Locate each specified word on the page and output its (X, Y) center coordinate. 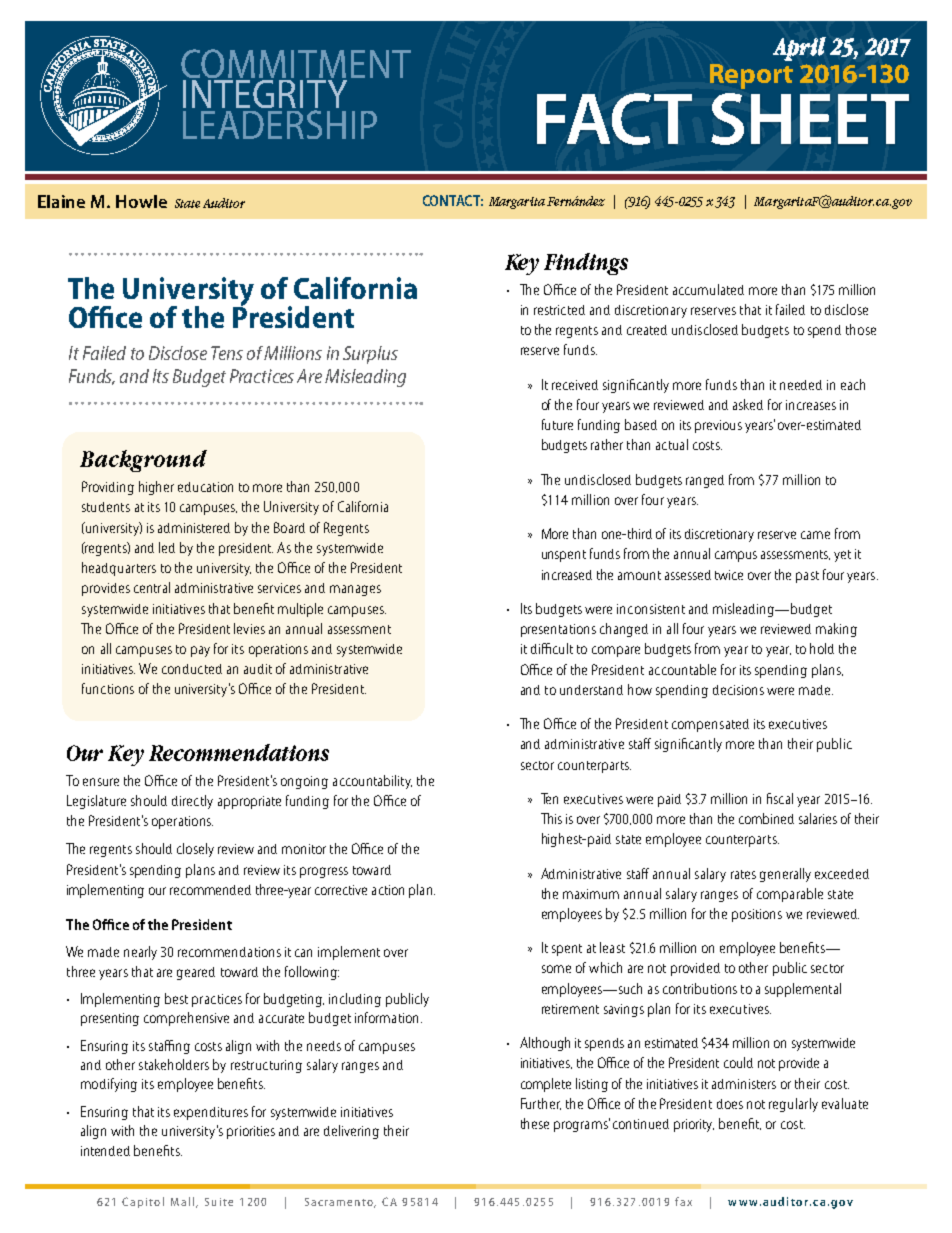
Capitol (143, 1202)
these (535, 1123)
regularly (793, 1105)
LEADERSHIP (280, 124)
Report (751, 76)
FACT (614, 119)
